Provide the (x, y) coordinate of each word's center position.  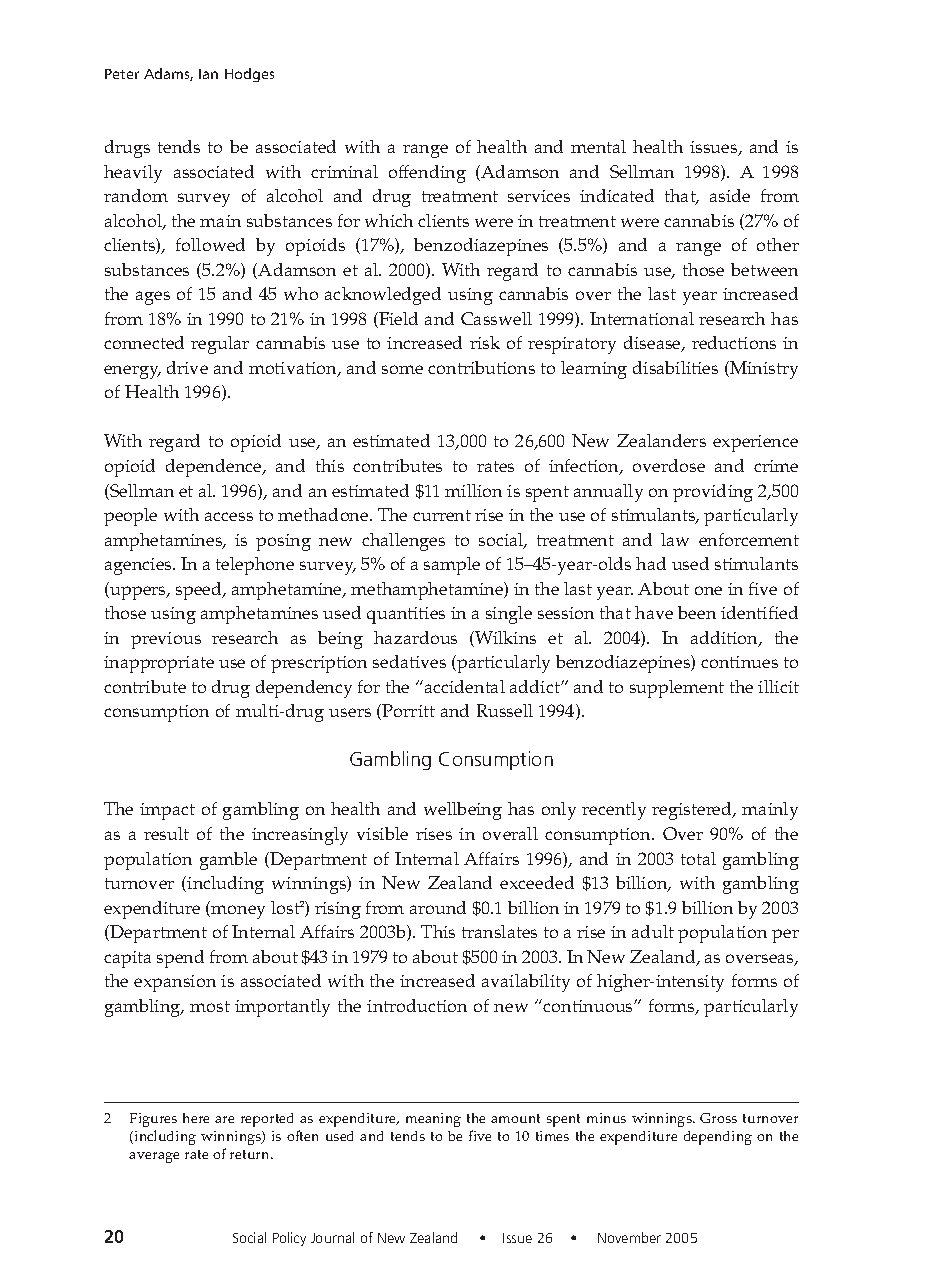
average (154, 1157)
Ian (208, 74)
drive (187, 367)
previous (166, 640)
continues (739, 662)
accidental (463, 686)
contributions (481, 367)
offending (427, 174)
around (438, 907)
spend (180, 959)
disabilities (675, 367)
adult (653, 931)
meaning (433, 1120)
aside (730, 195)
